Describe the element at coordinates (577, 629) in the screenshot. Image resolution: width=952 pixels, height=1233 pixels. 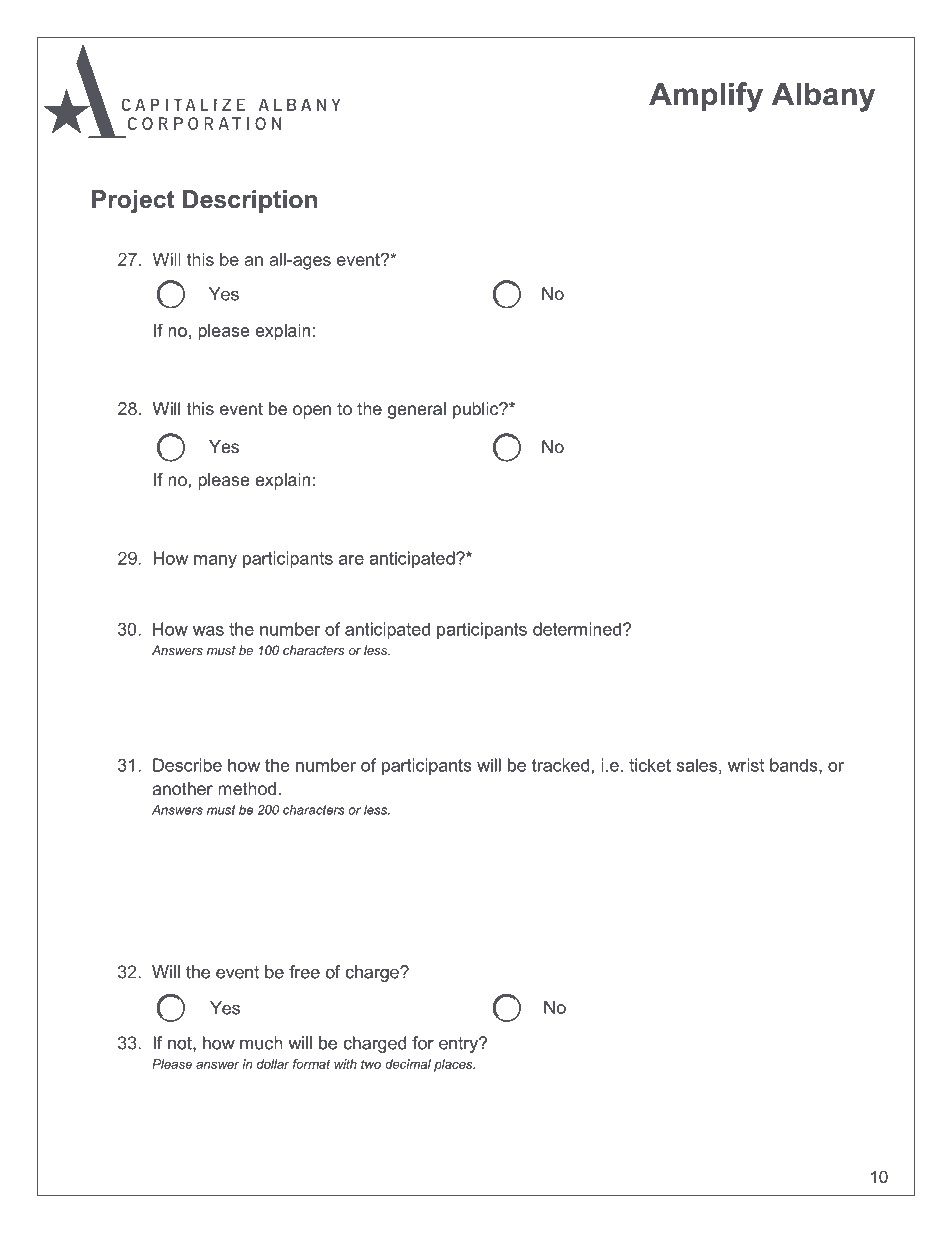
I see `determined` at that location.
